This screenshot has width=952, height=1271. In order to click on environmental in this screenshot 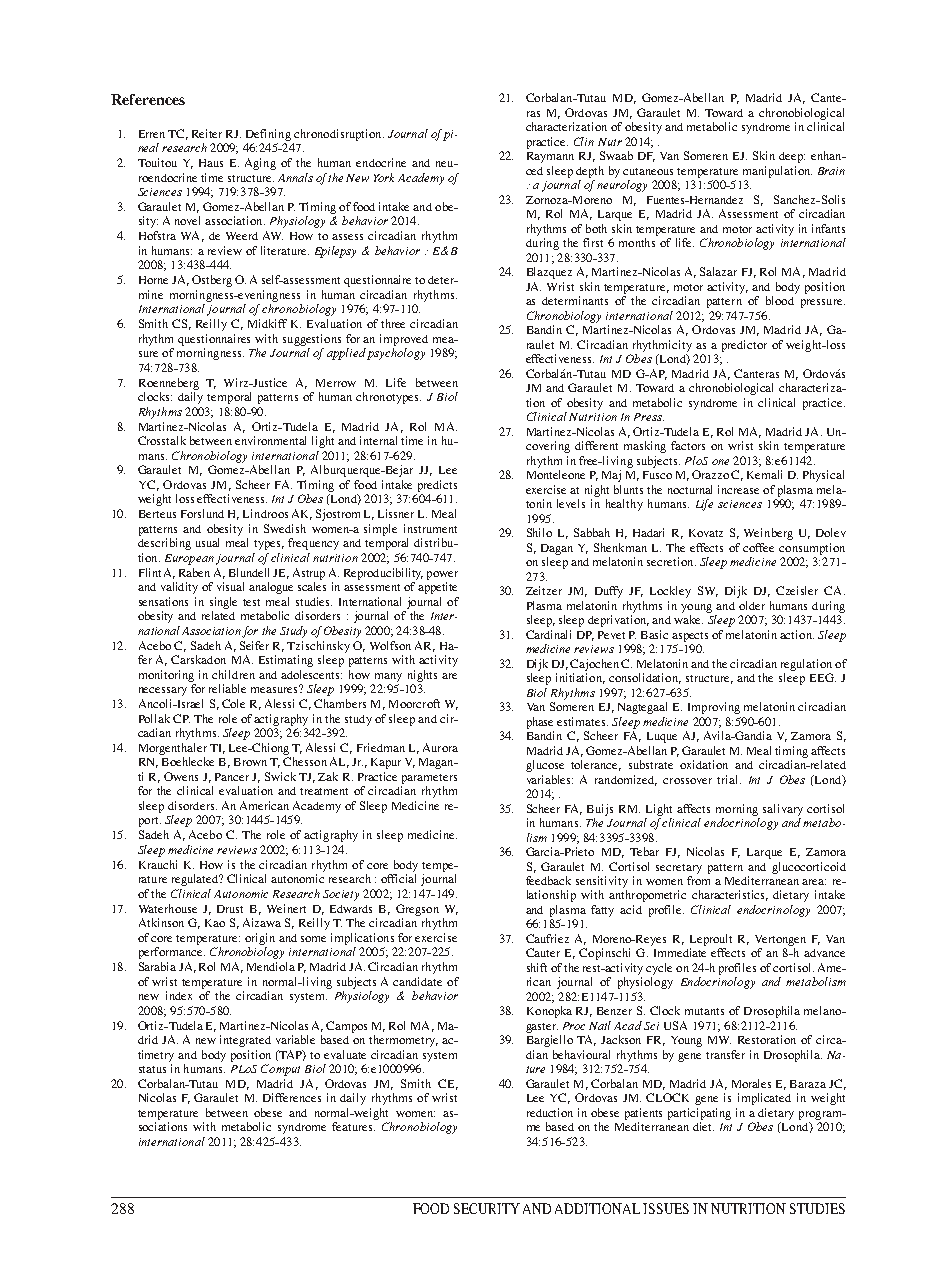, I will do `click(270, 440)`.
